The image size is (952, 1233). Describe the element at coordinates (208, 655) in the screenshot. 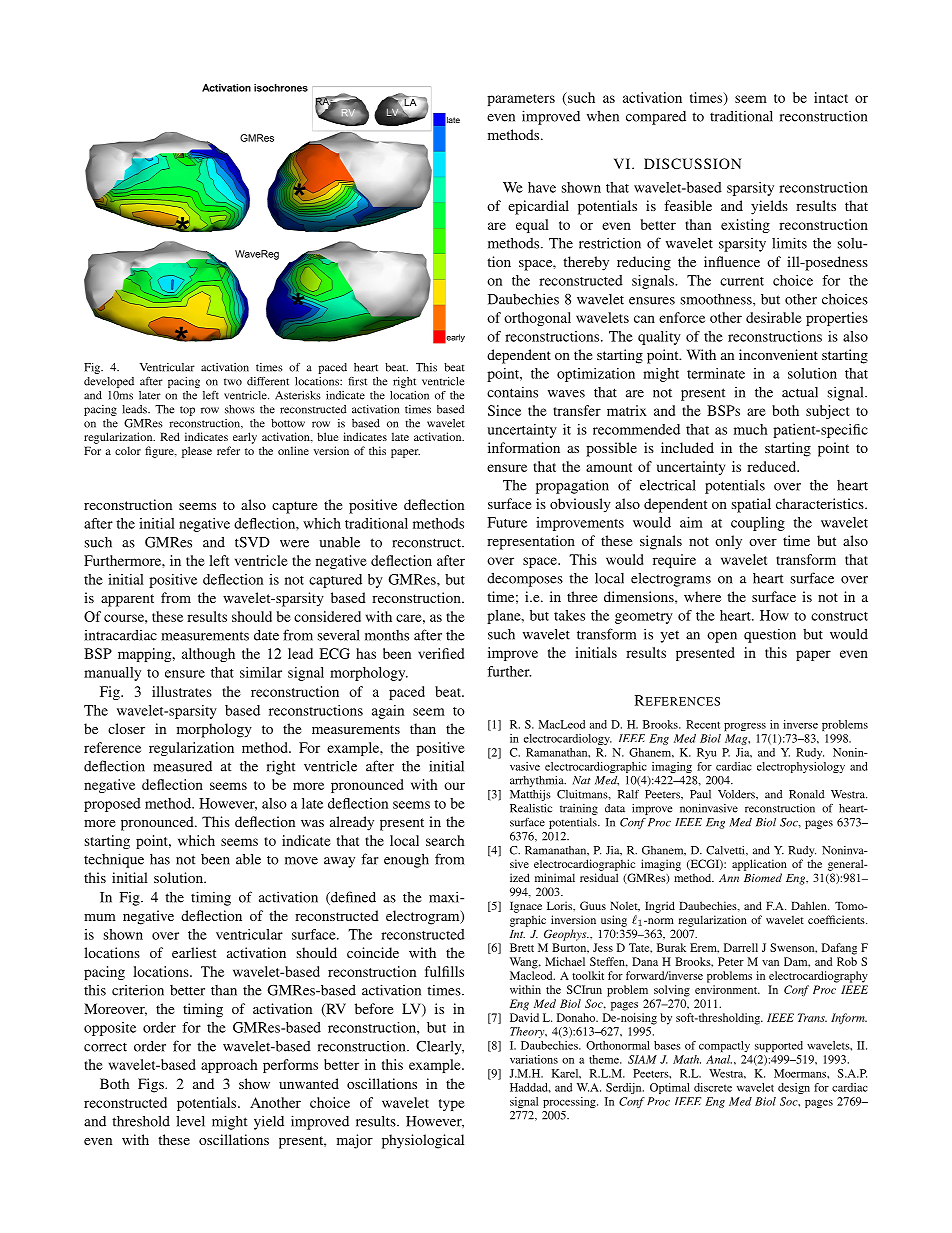

I see `although` at that location.
